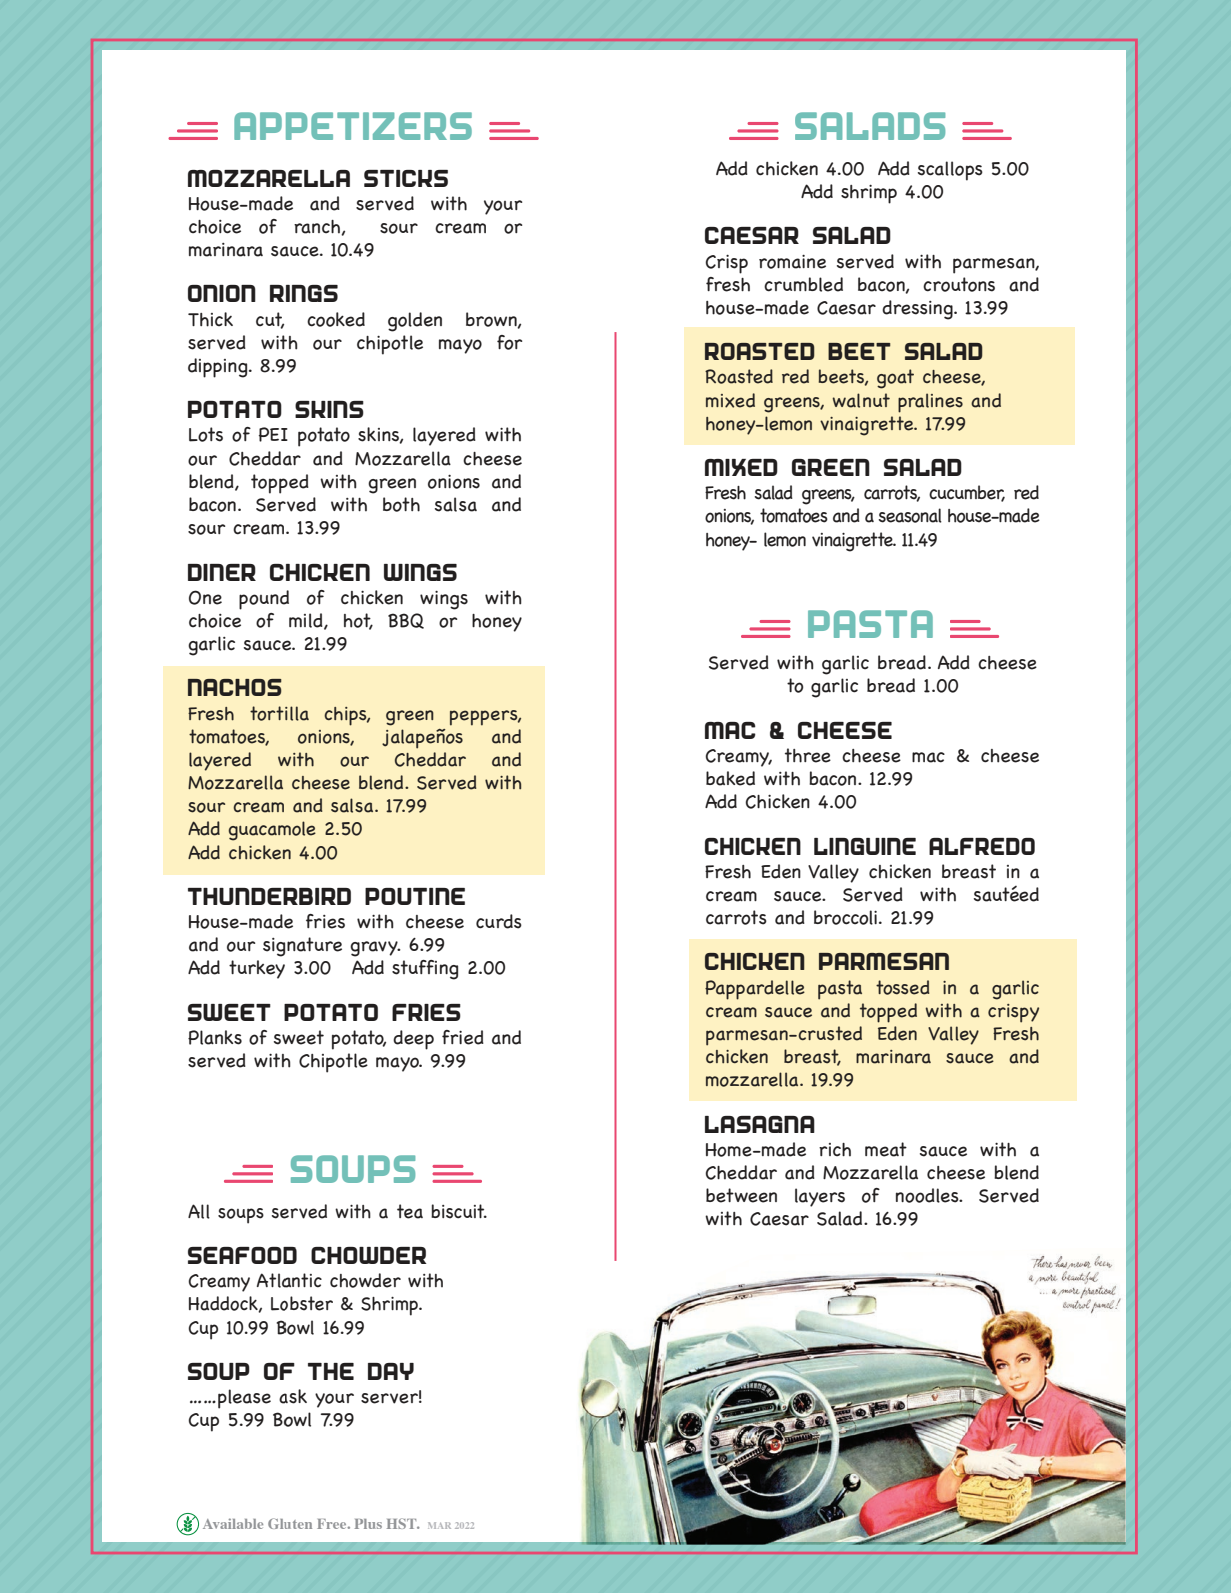 Image resolution: width=1231 pixels, height=1593 pixels. I want to click on pound, so click(264, 600).
